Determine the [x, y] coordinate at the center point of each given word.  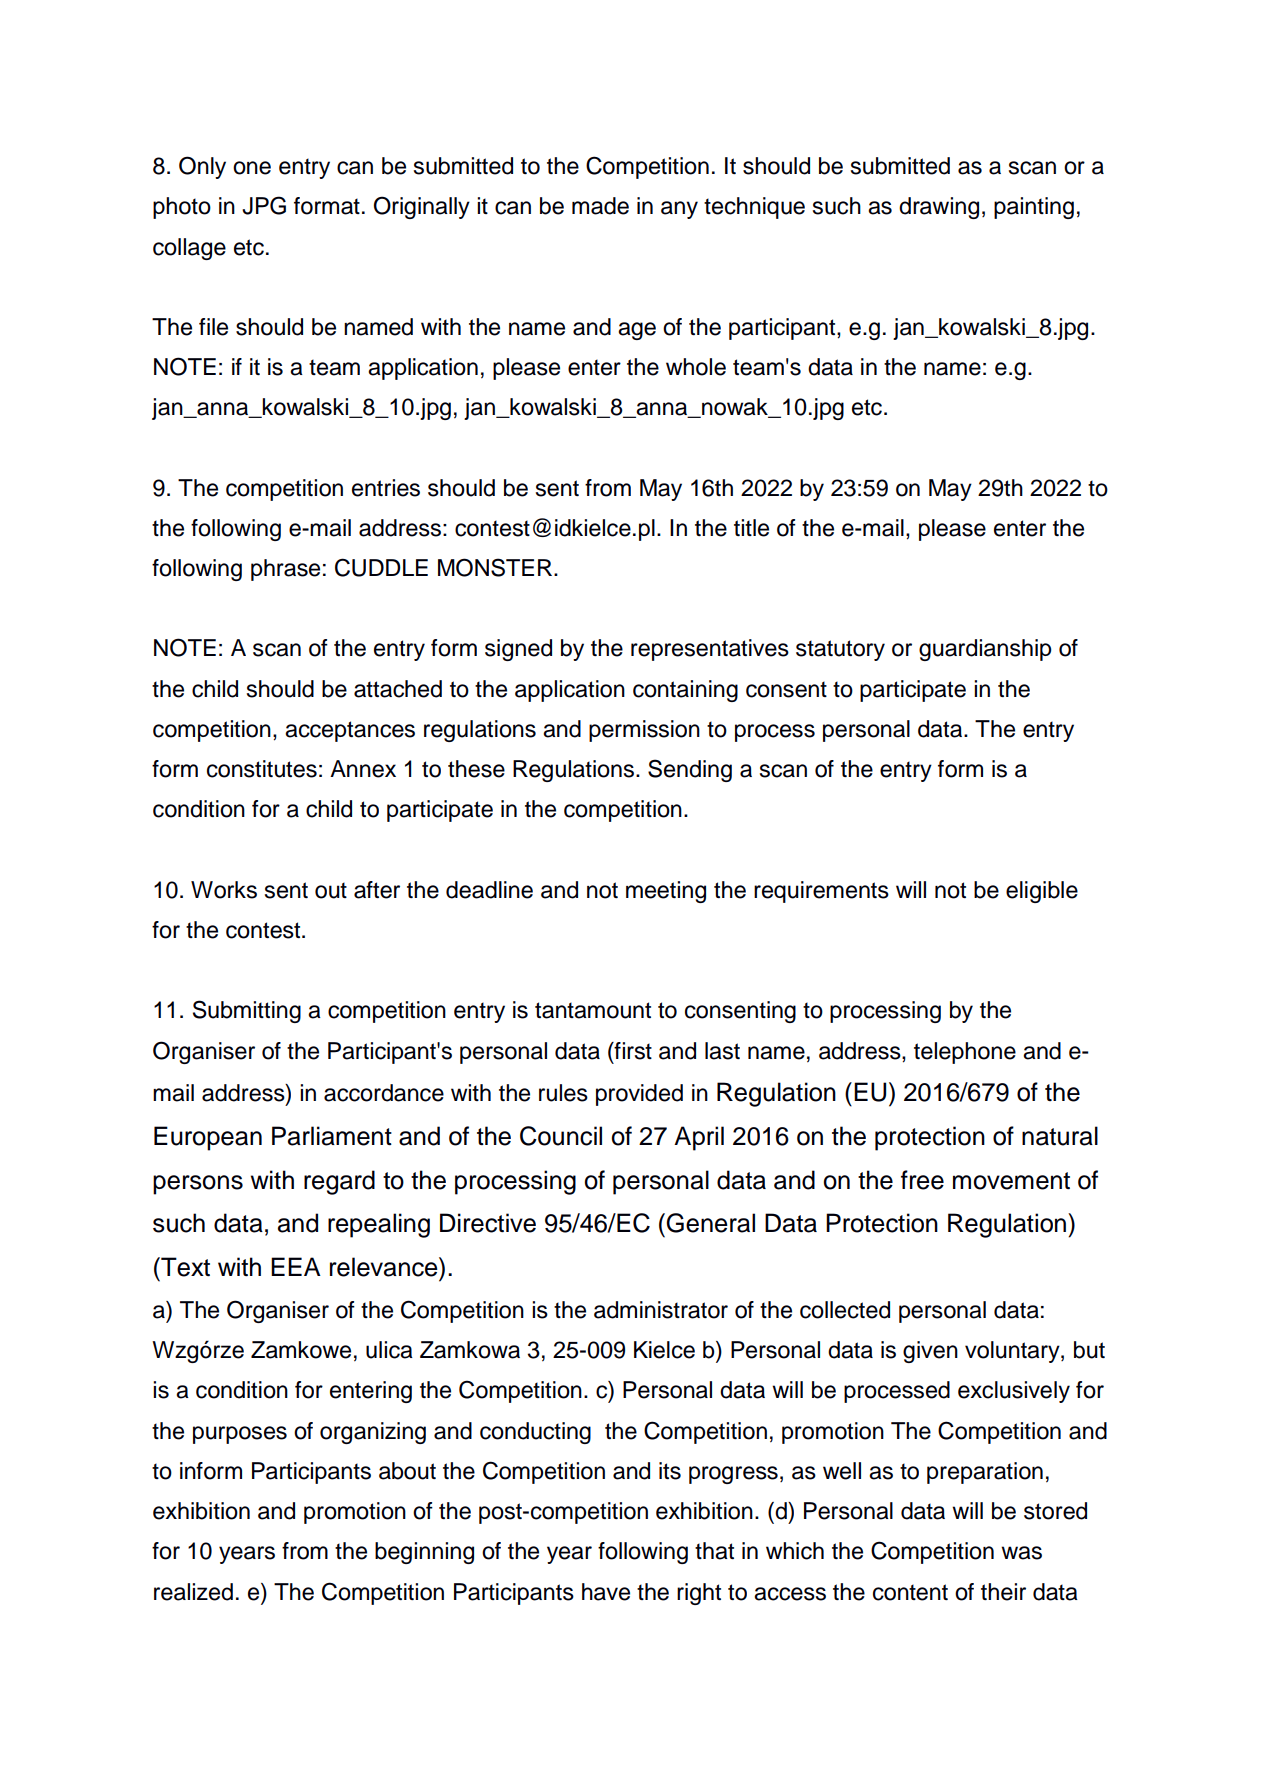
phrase [285, 570]
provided [639, 1095]
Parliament [332, 1136]
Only [202, 167]
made [600, 206]
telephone [965, 1053]
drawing [939, 208]
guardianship [985, 650]
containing [685, 691]
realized [193, 1592]
